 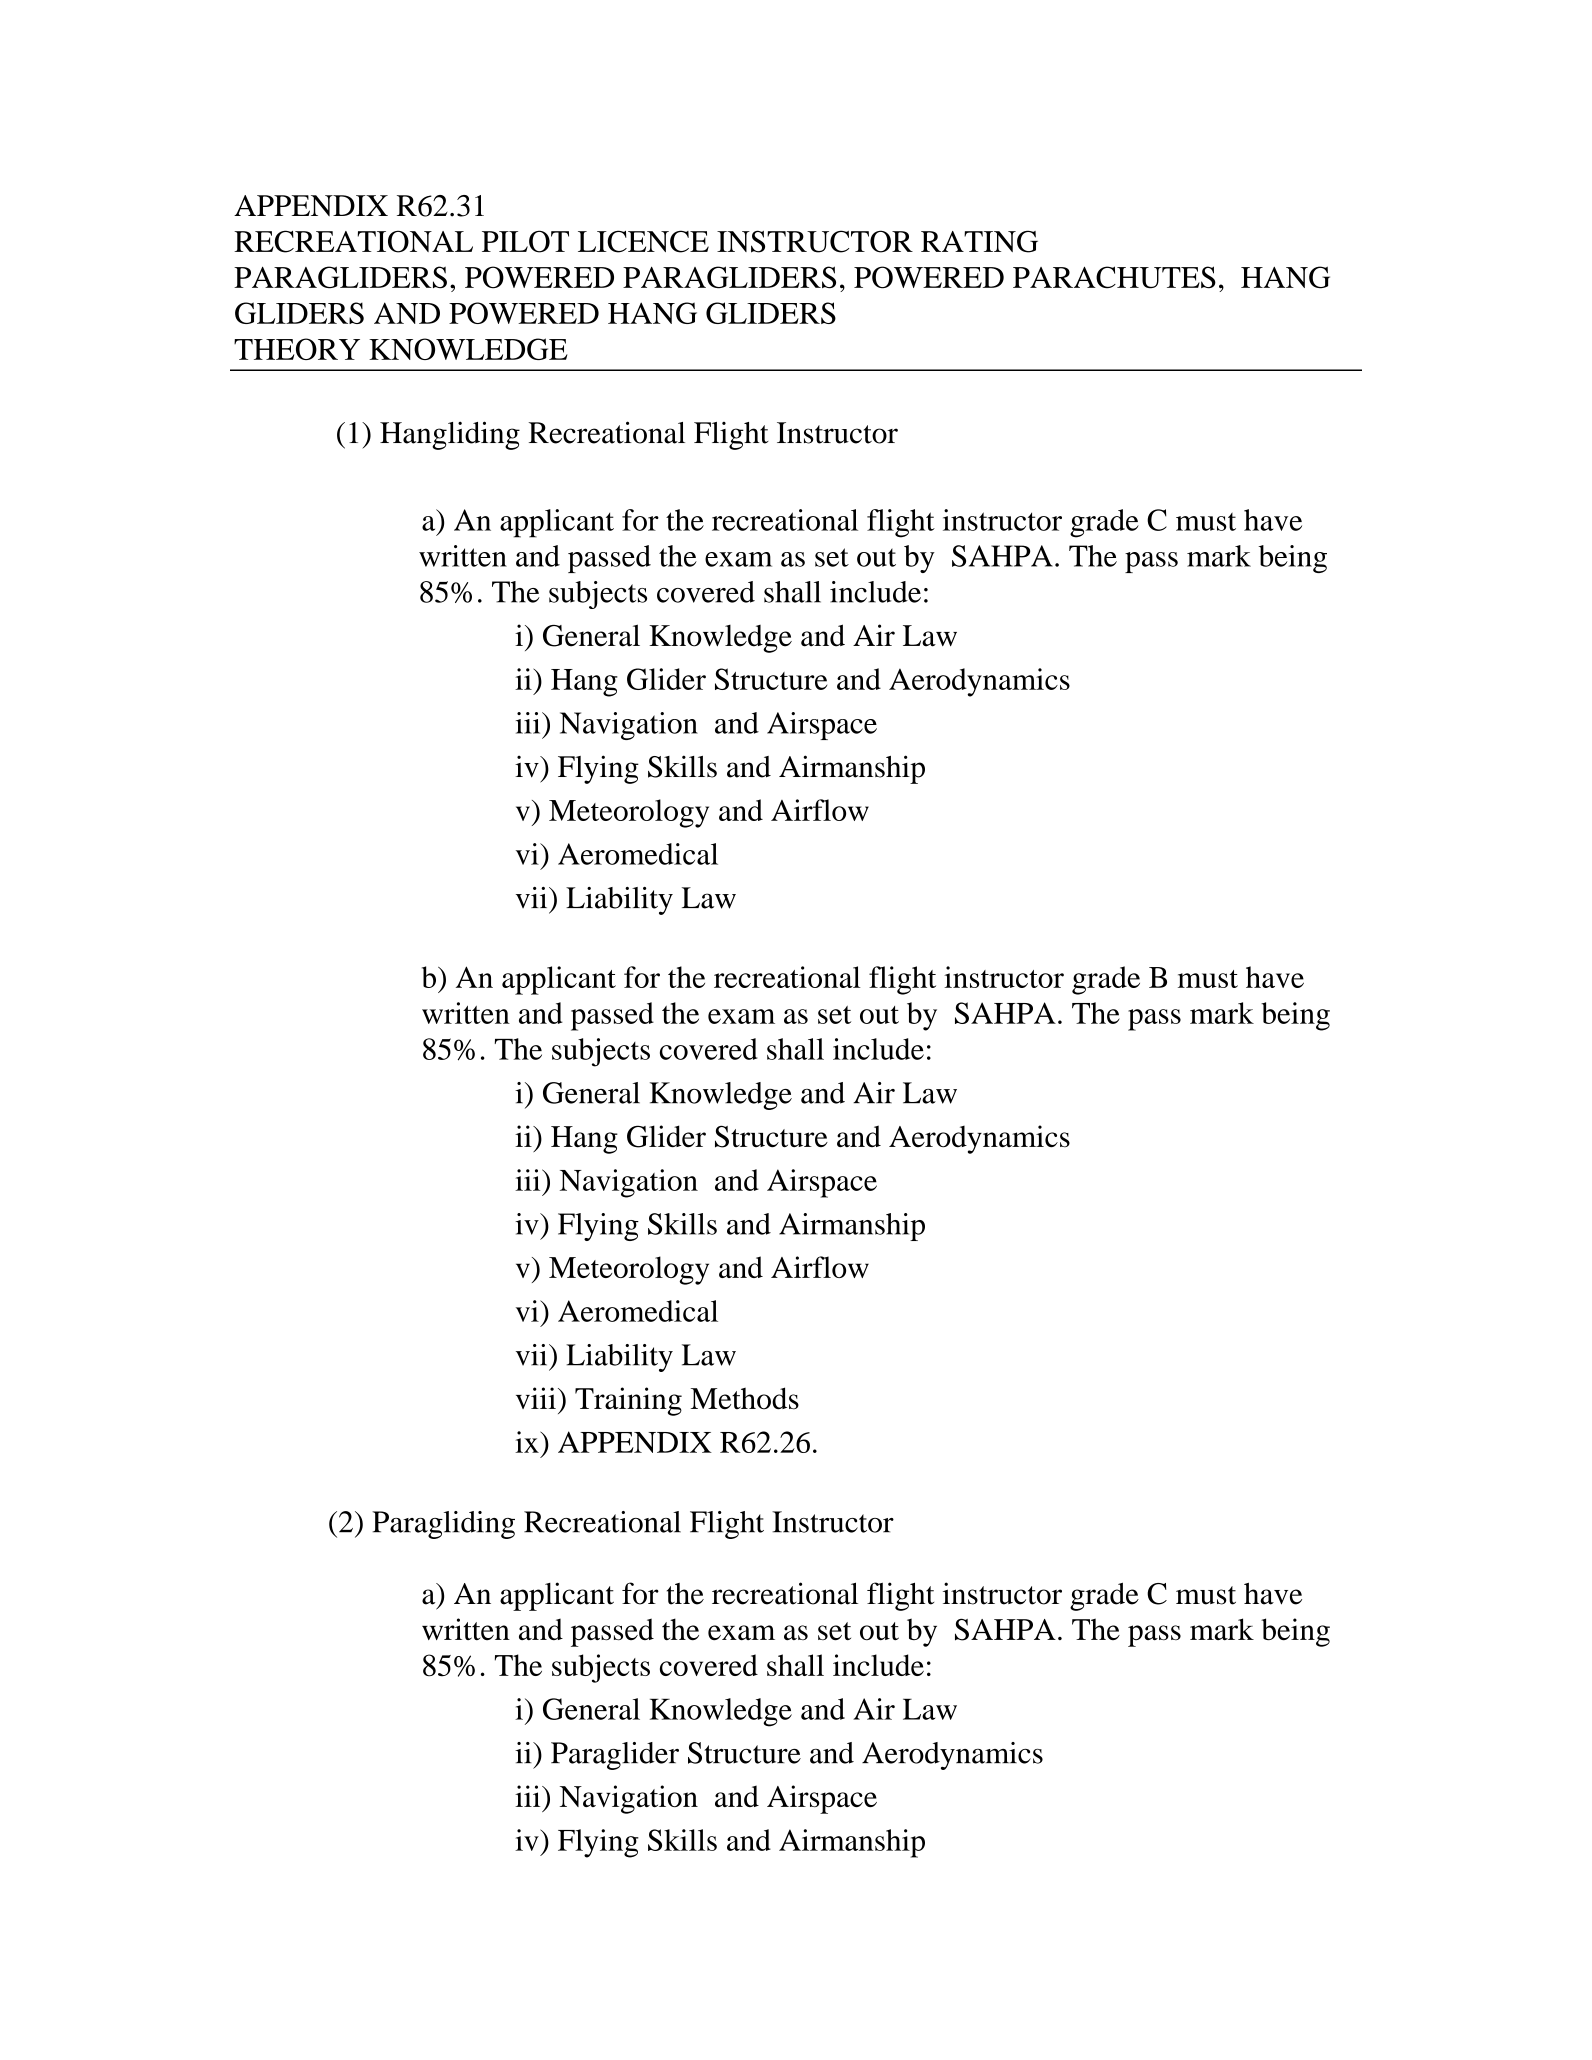 I want to click on RATING, so click(x=979, y=241).
